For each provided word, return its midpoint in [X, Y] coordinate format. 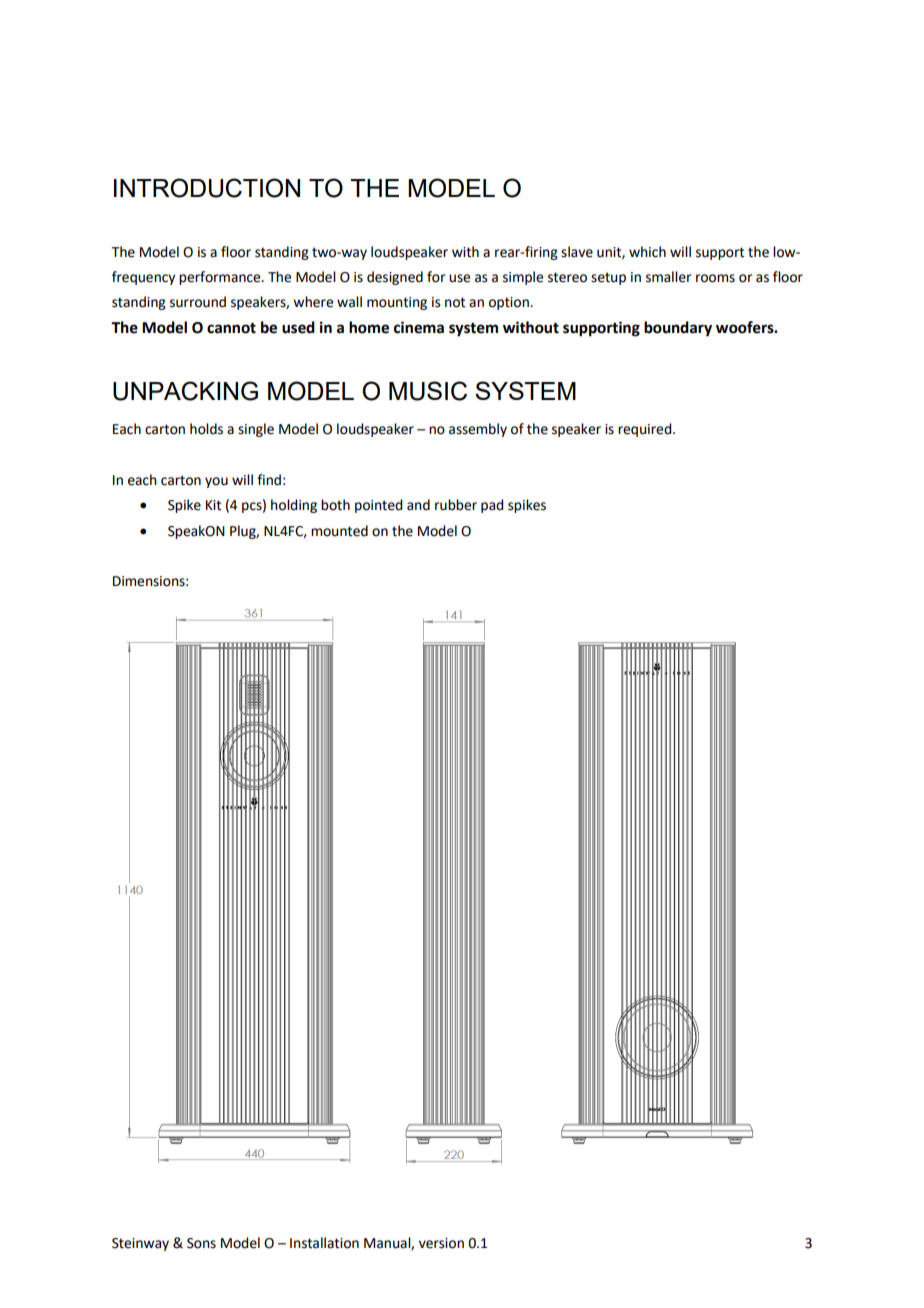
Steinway [140, 1244]
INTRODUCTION [207, 188]
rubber [456, 505]
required [646, 430]
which [647, 252]
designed [395, 278]
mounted [339, 531]
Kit [213, 505]
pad [492, 506]
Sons [201, 1243]
